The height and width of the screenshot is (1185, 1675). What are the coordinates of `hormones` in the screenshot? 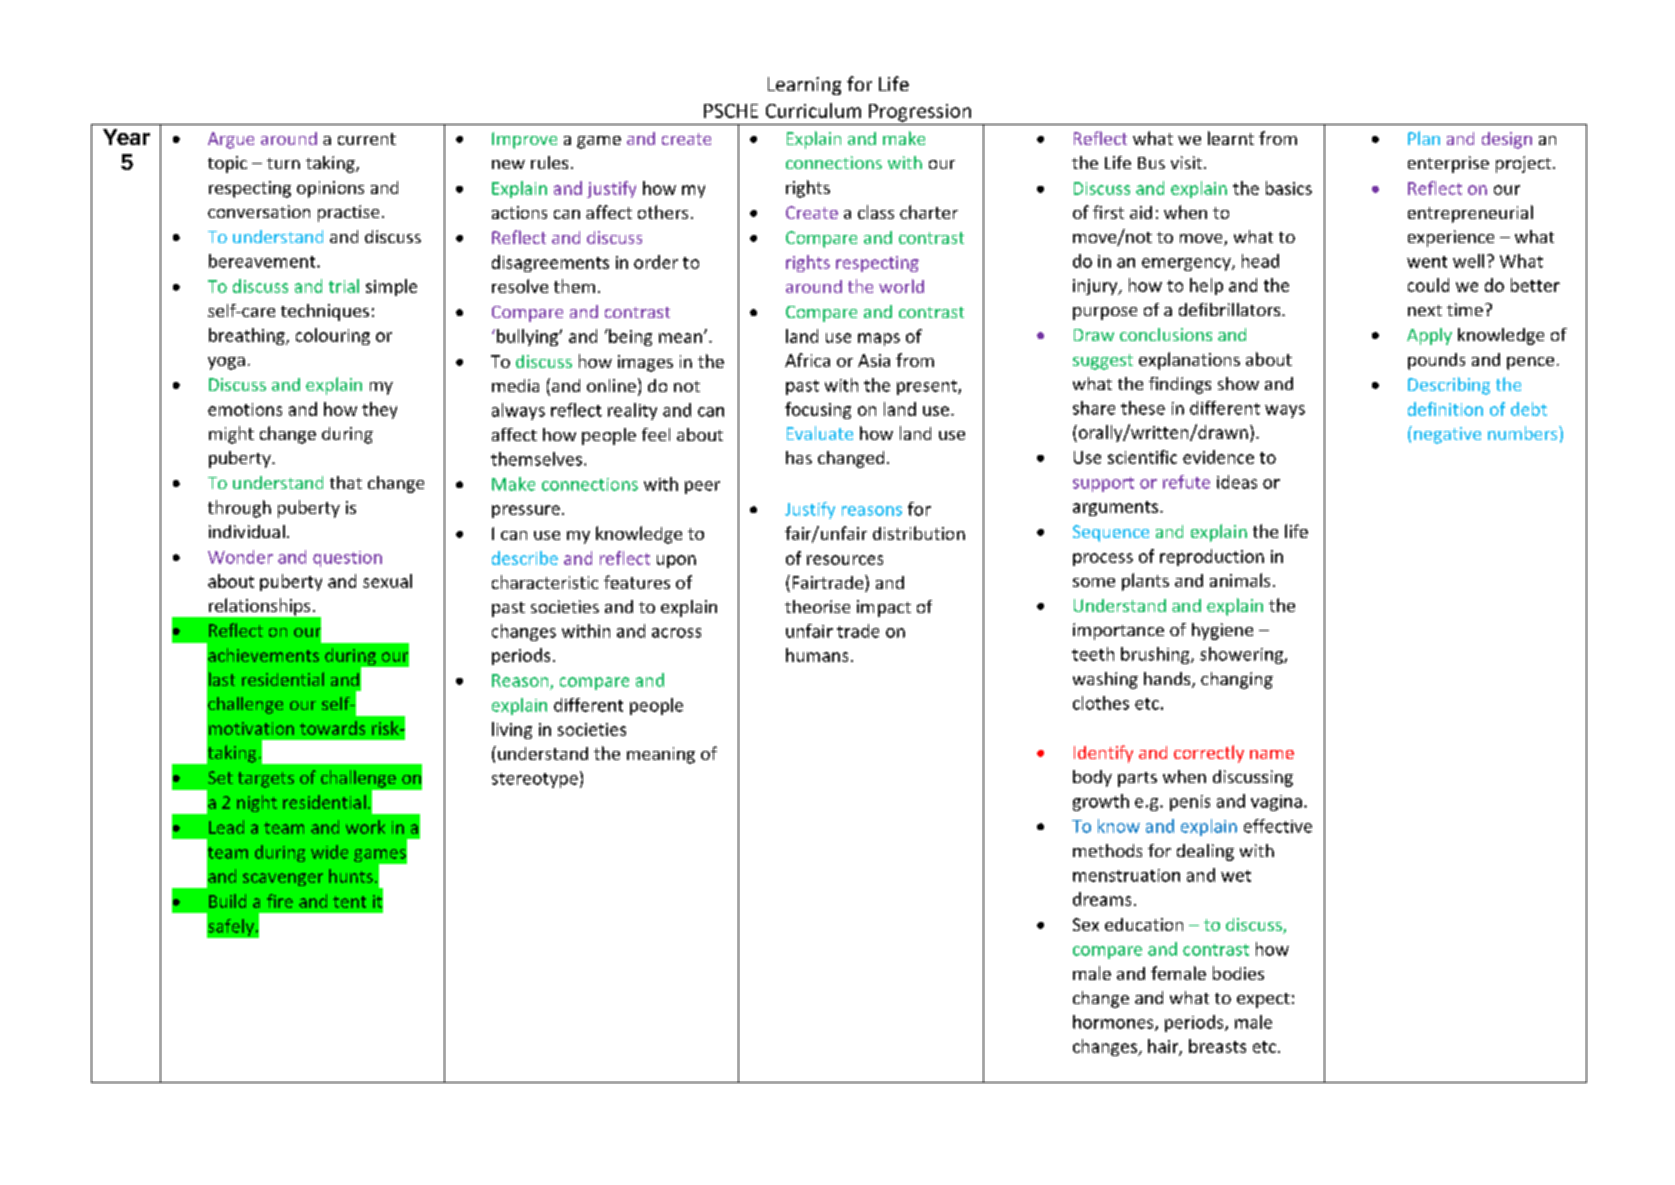 It's located at (1114, 1023).
